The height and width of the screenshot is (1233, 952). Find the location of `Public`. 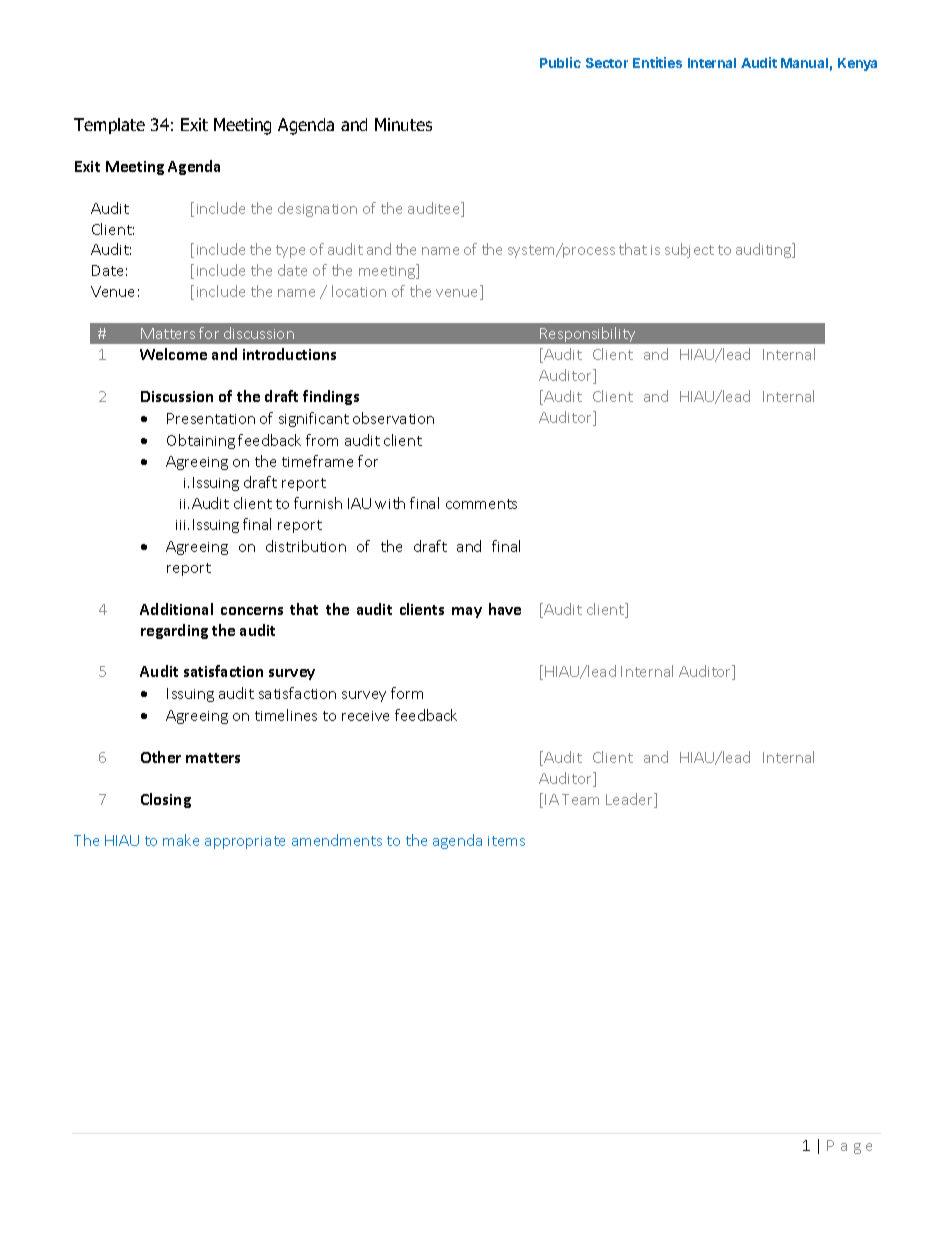

Public is located at coordinates (560, 62).
